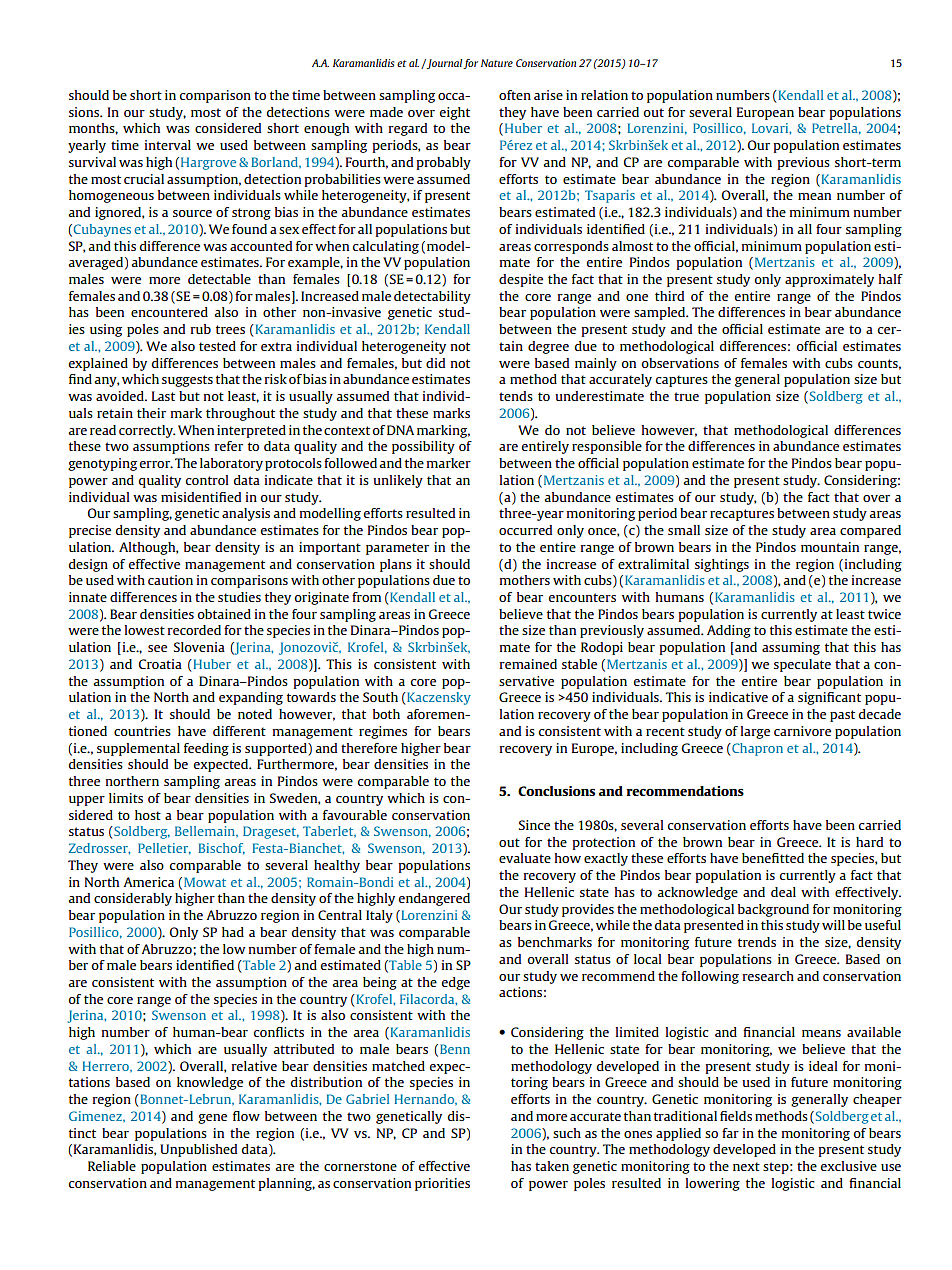 The height and width of the screenshot is (1270, 952). I want to click on assuming, so click(791, 648).
